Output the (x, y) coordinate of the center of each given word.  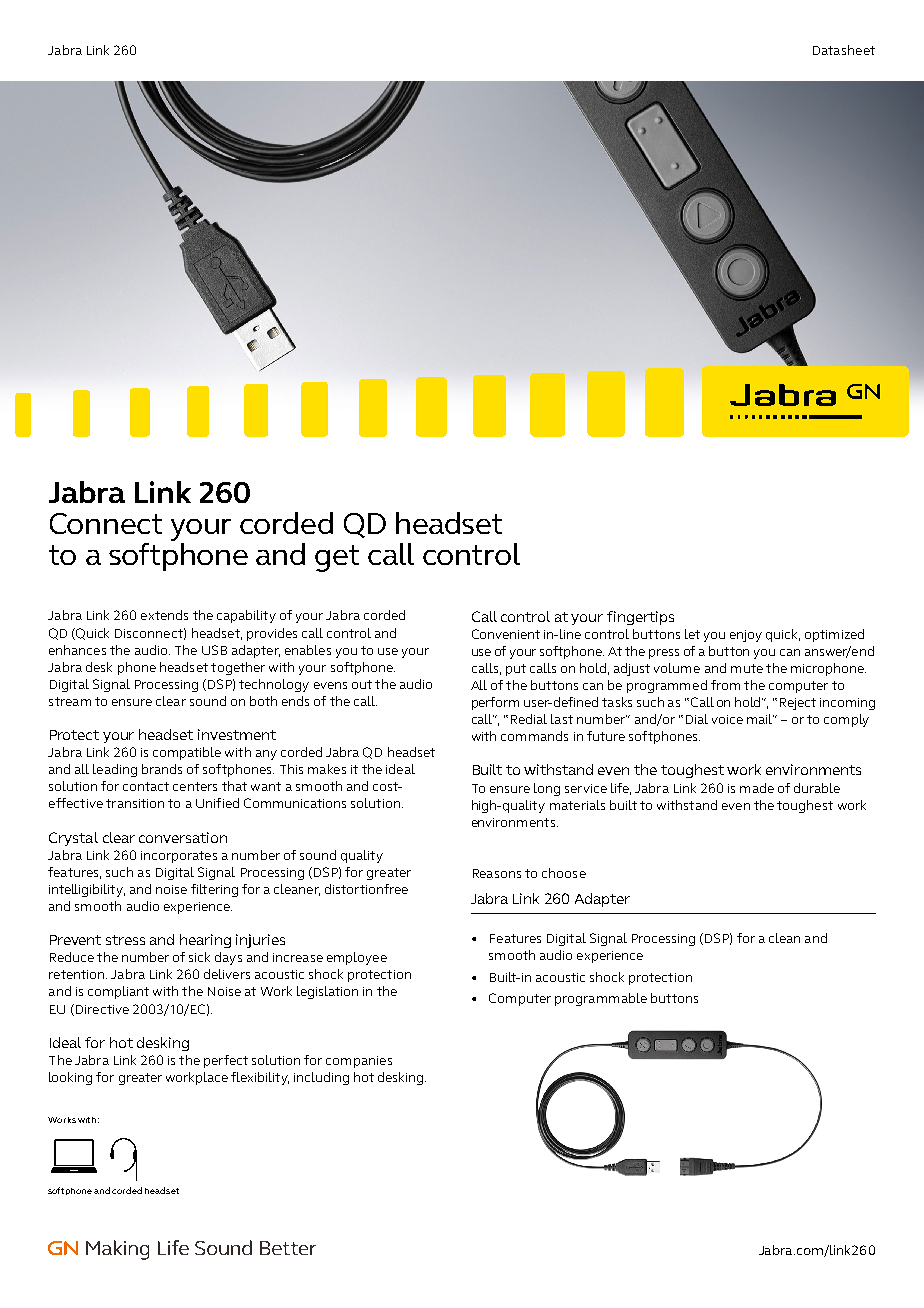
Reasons (497, 873)
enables (308, 650)
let (692, 634)
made (757, 788)
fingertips (640, 618)
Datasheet (844, 50)
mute (747, 668)
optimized (834, 635)
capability (246, 616)
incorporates (179, 857)
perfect (226, 1061)
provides (272, 634)
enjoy (746, 636)
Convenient (506, 634)
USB (214, 650)
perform (495, 703)
